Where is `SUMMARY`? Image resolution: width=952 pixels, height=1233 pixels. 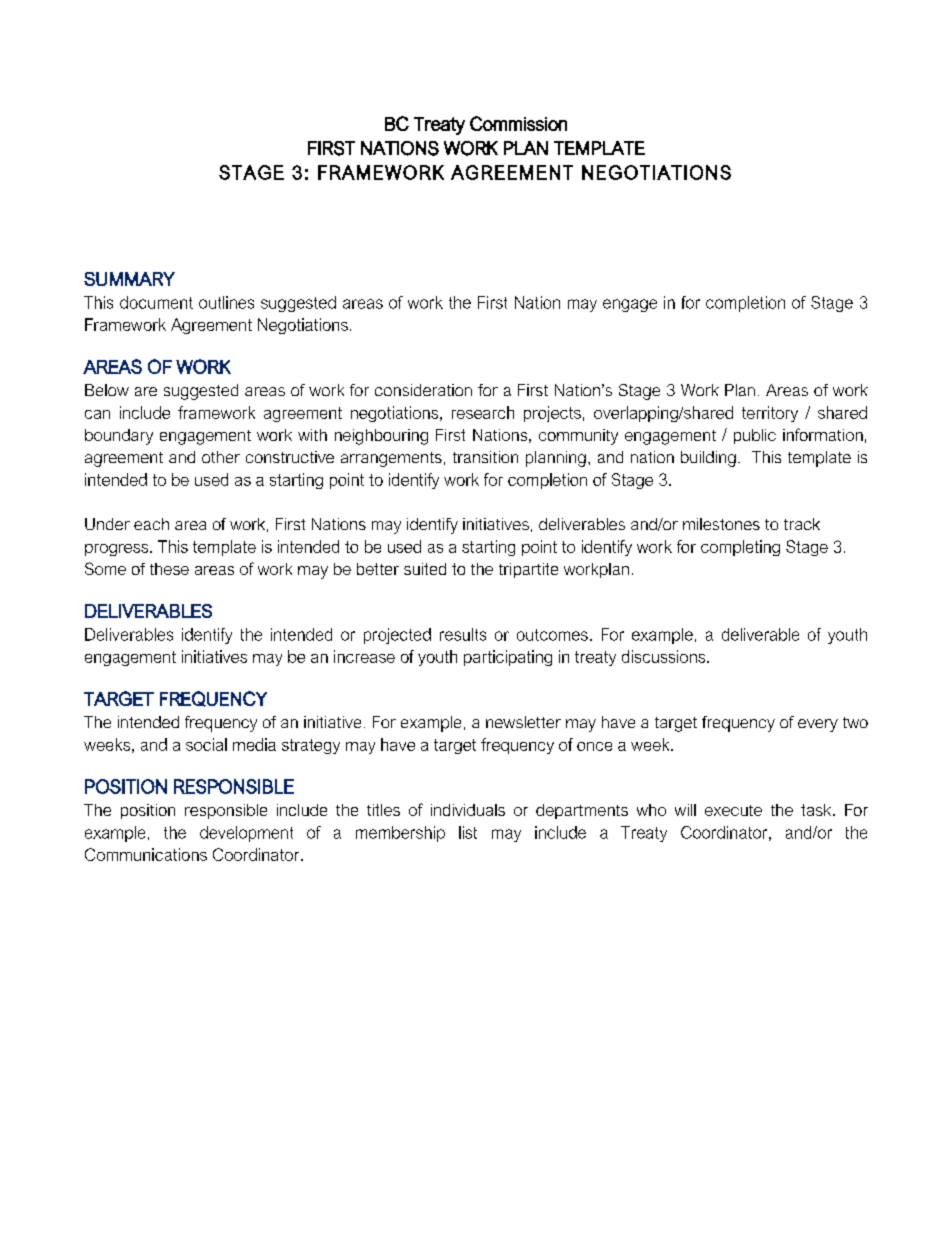
SUMMARY is located at coordinates (129, 279).
